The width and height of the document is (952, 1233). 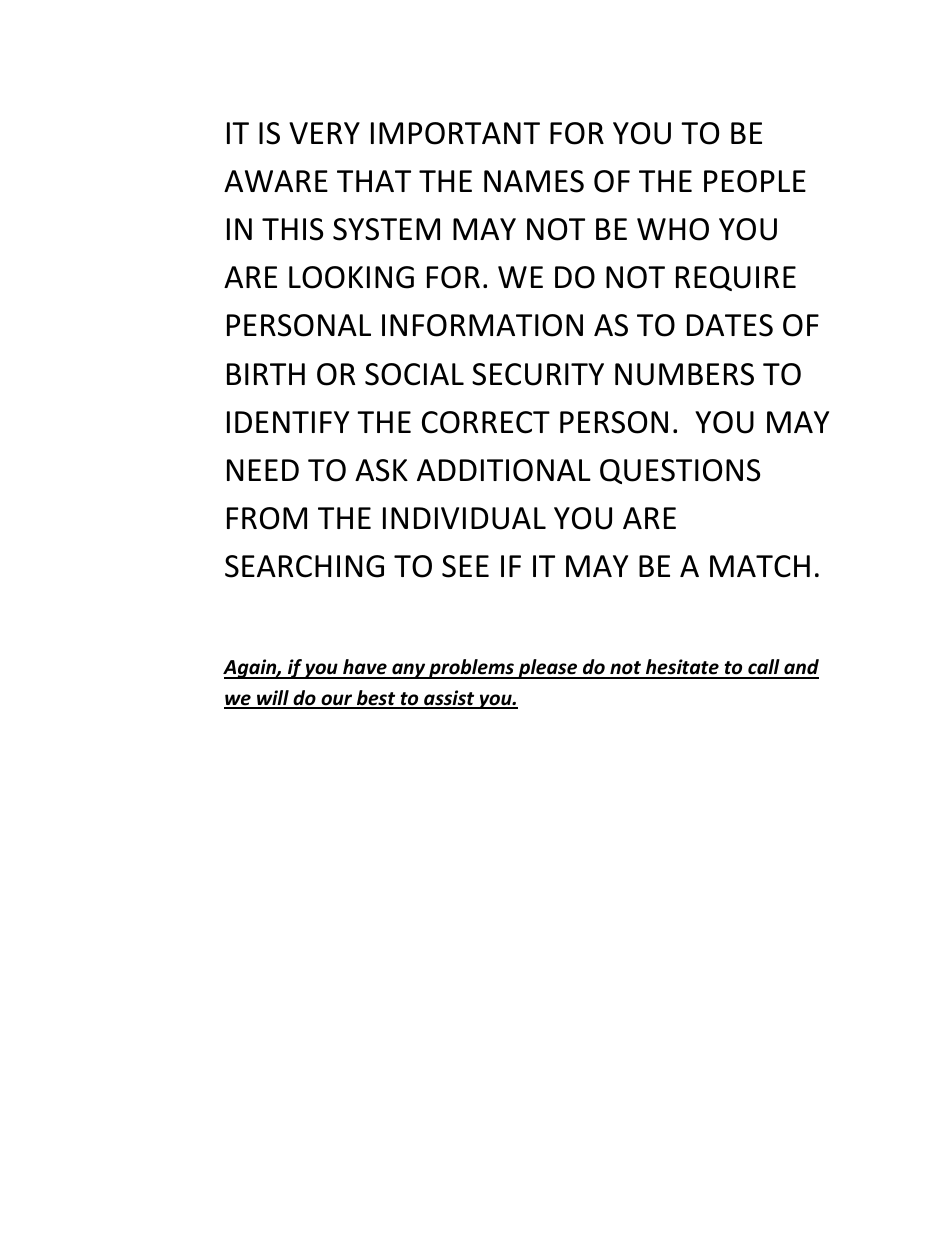 I want to click on please, so click(x=548, y=669).
